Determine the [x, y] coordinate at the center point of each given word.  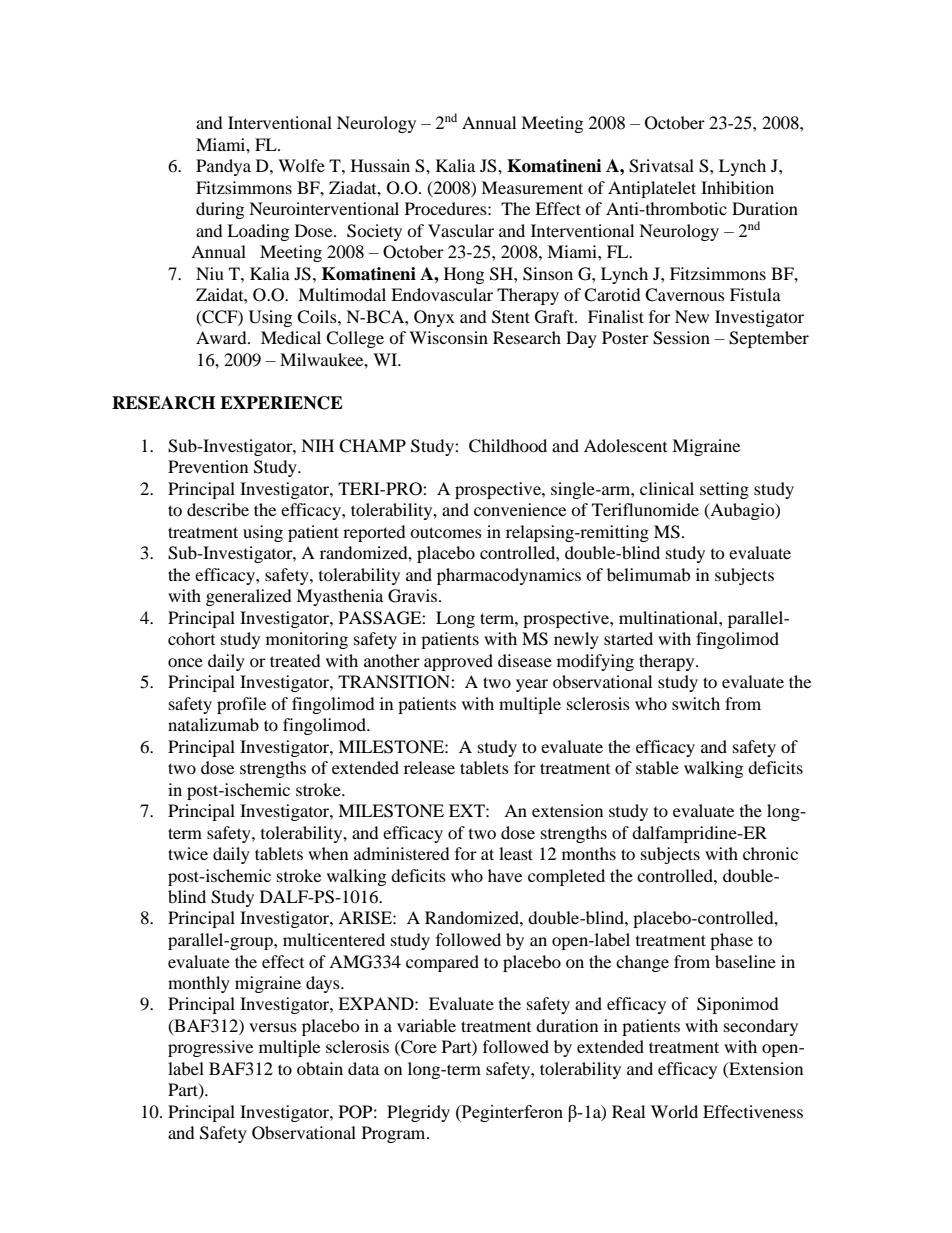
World [674, 1111]
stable [657, 767]
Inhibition [737, 187]
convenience [520, 509]
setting [724, 490]
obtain [320, 1068]
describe [218, 509]
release [429, 767]
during [220, 210]
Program [395, 1134]
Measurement [532, 187]
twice [188, 853]
